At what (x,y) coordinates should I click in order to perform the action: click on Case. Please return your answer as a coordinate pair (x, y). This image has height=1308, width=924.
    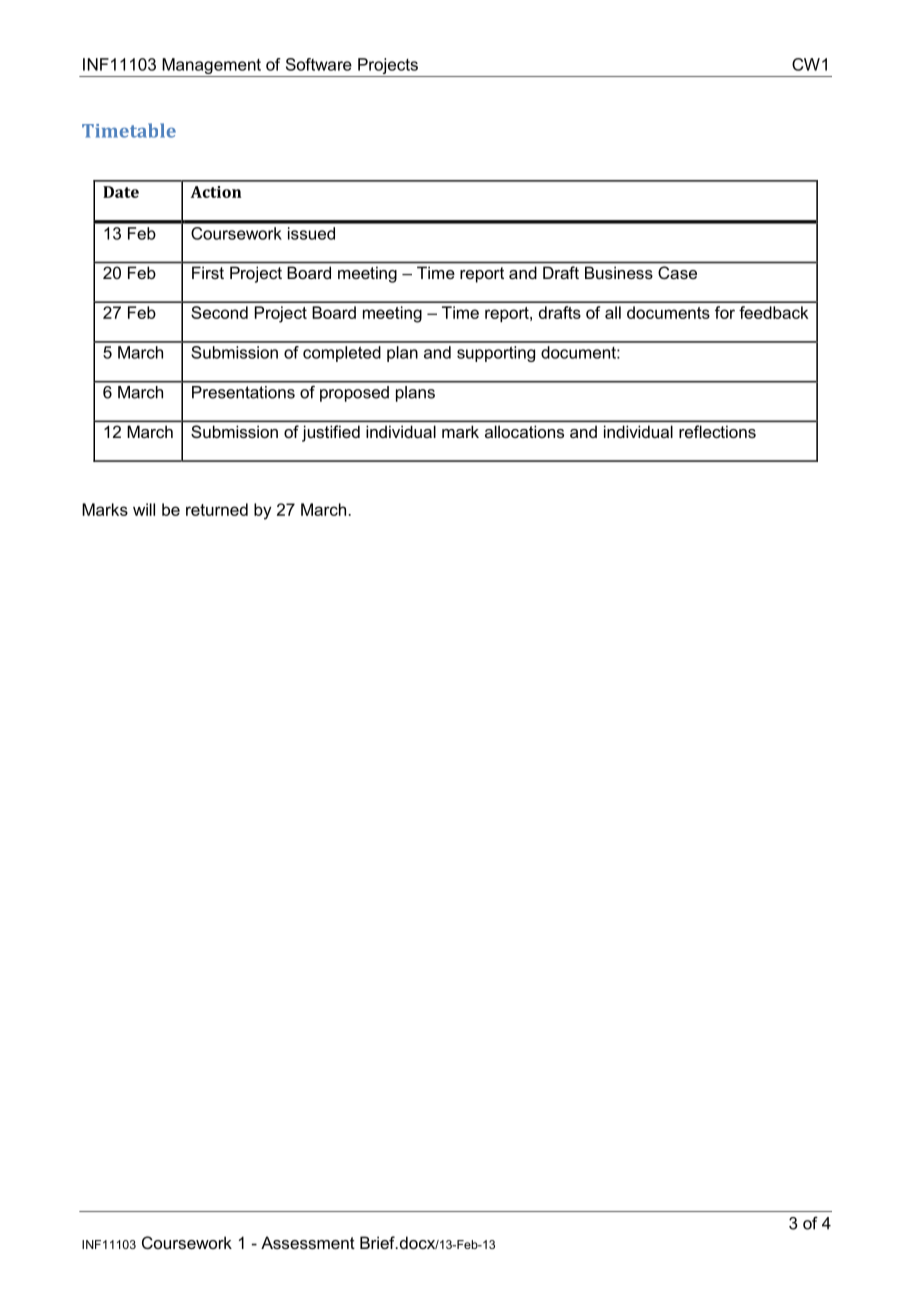
    Looking at the image, I should click on (677, 272).
